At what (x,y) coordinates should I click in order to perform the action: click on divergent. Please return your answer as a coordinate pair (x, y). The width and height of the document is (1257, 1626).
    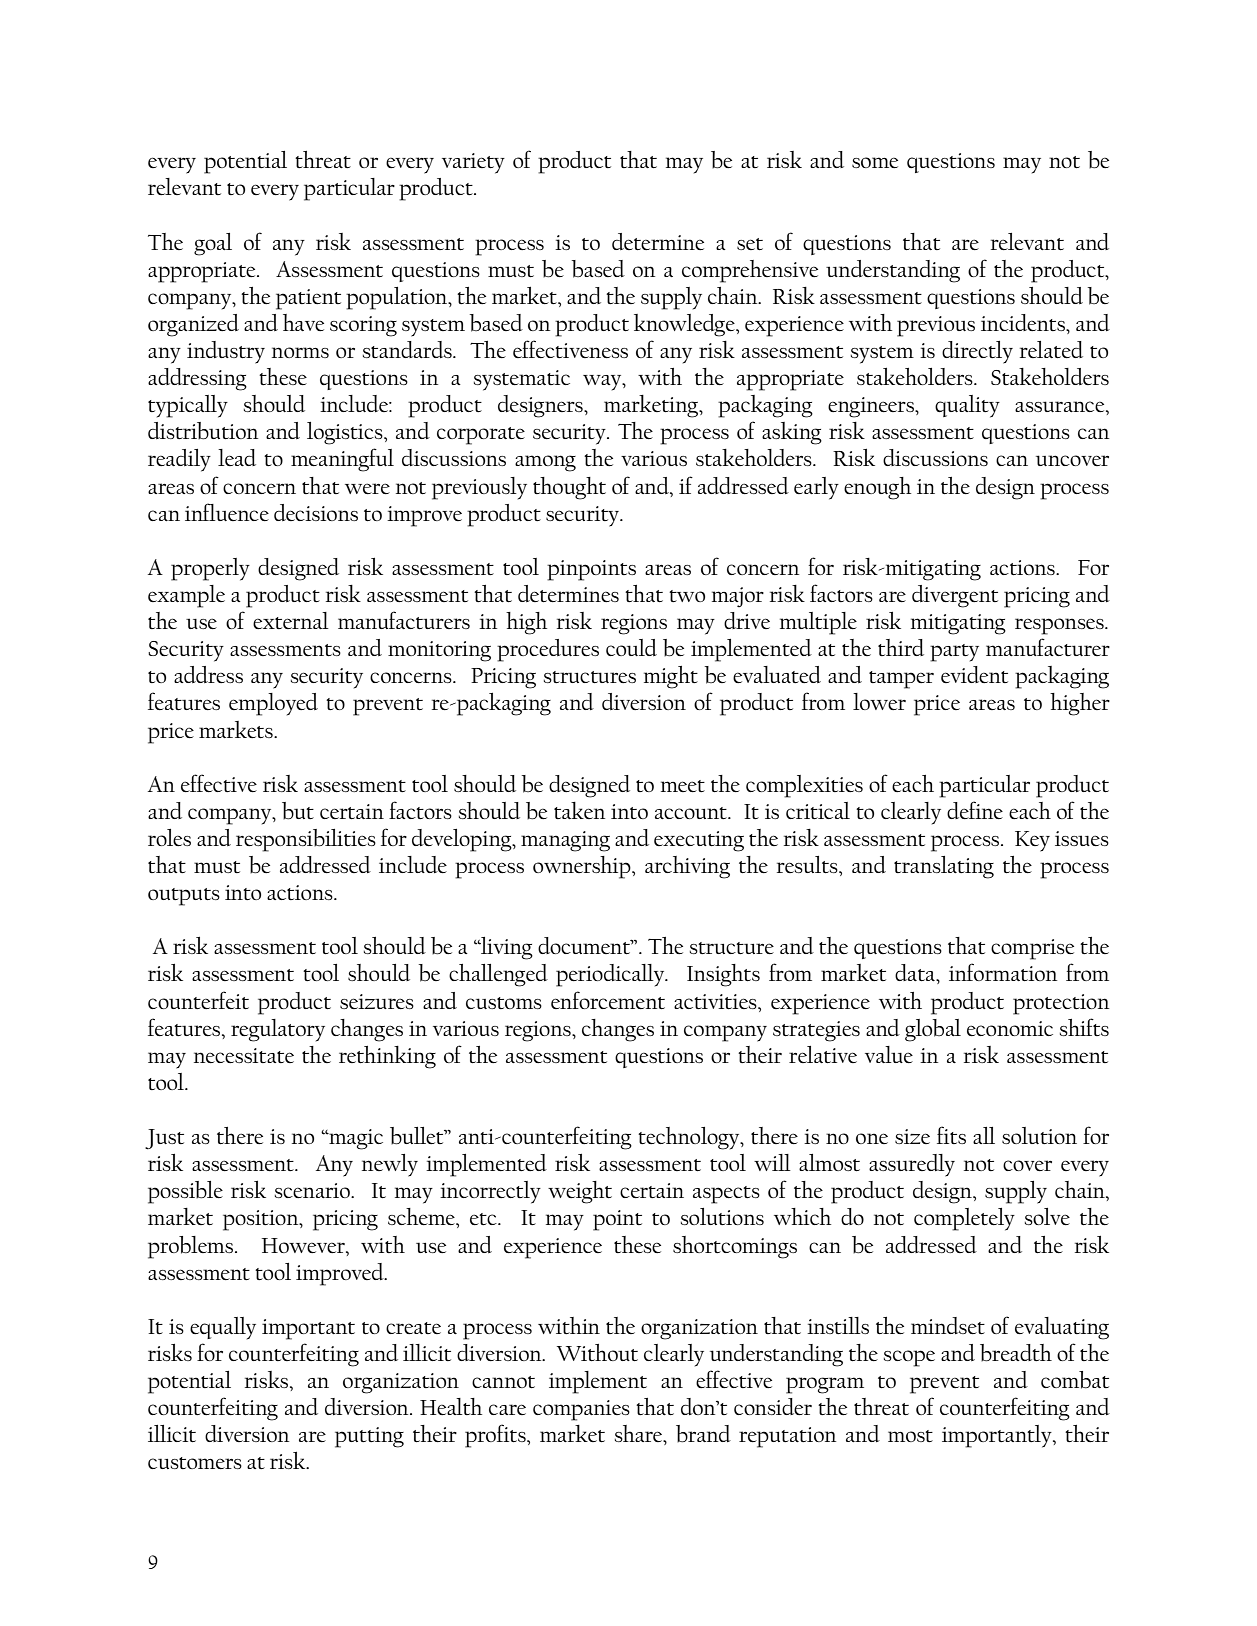
    Looking at the image, I should click on (955, 596).
